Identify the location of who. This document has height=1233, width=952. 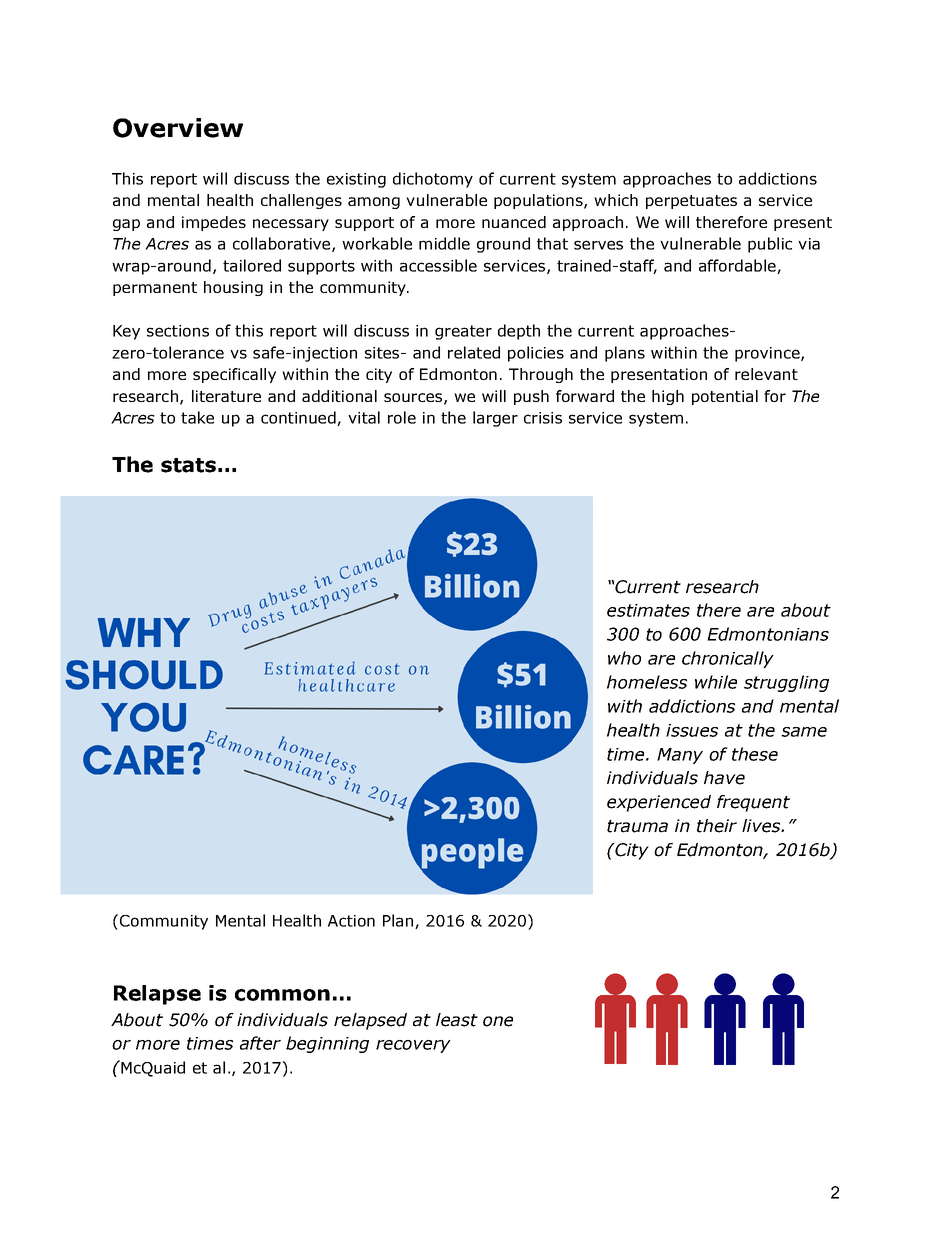
(624, 658).
